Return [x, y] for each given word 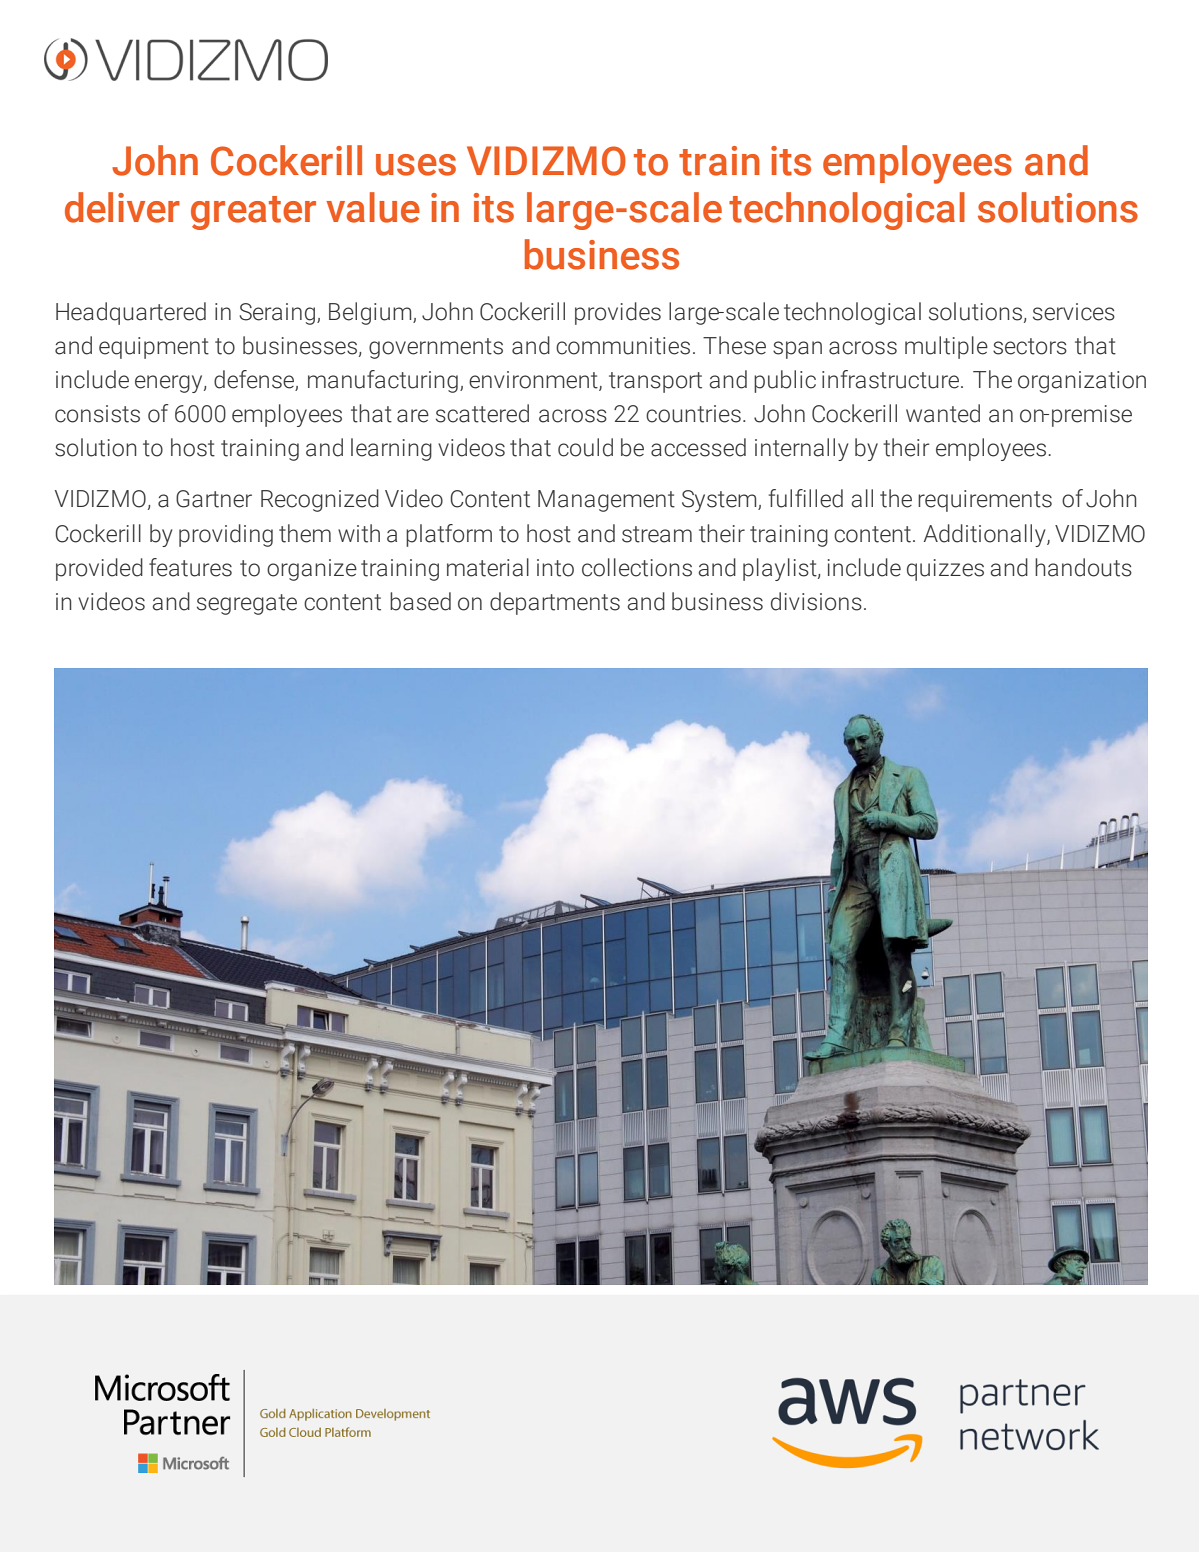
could [585, 447]
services [1074, 312]
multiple [946, 347]
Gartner [214, 499]
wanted [943, 413]
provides [618, 313]
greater [253, 213]
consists [97, 414]
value [373, 207]
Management [606, 501]
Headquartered [131, 313]
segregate [247, 604]
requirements [985, 501]
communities [623, 346]
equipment [154, 348]
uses [416, 165]
